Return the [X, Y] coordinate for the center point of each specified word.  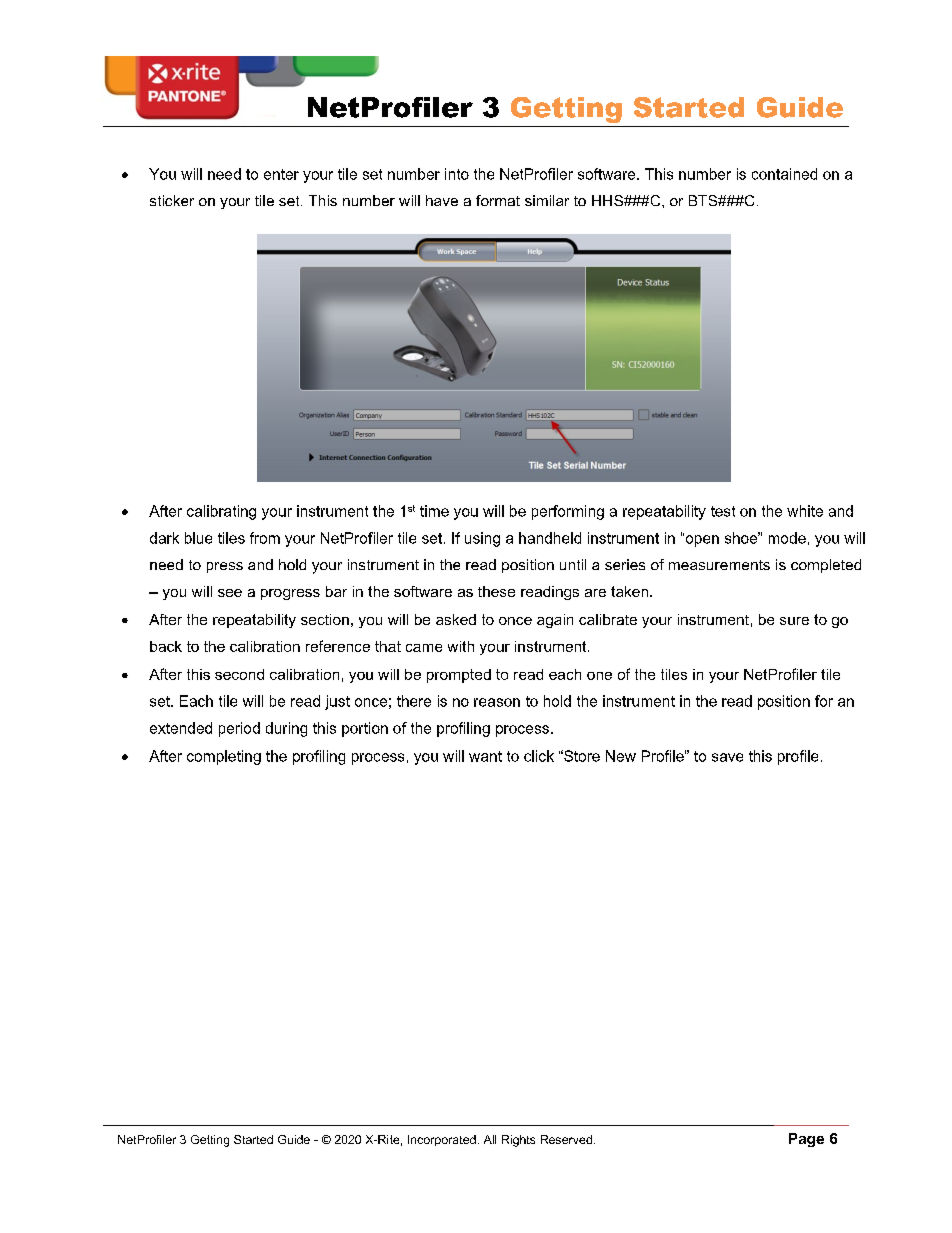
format [498, 200]
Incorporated [442, 1140]
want [485, 756]
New [621, 756]
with [461, 646]
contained [784, 174]
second [239, 674]
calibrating [221, 512]
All [490, 1139]
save [727, 757]
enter [281, 174]
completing [224, 757]
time [434, 511]
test [723, 511]
